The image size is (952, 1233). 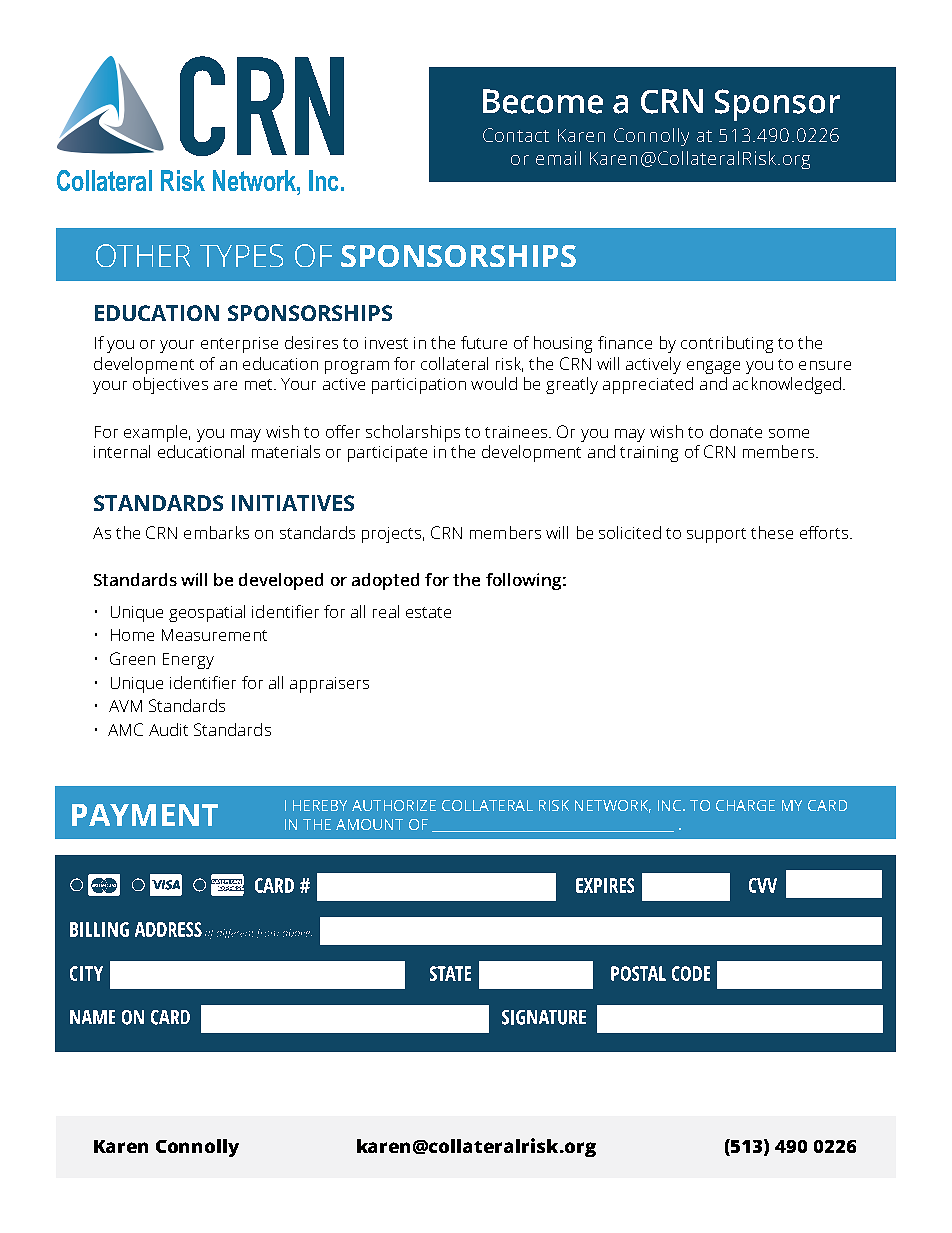 I want to click on email, so click(x=558, y=158).
